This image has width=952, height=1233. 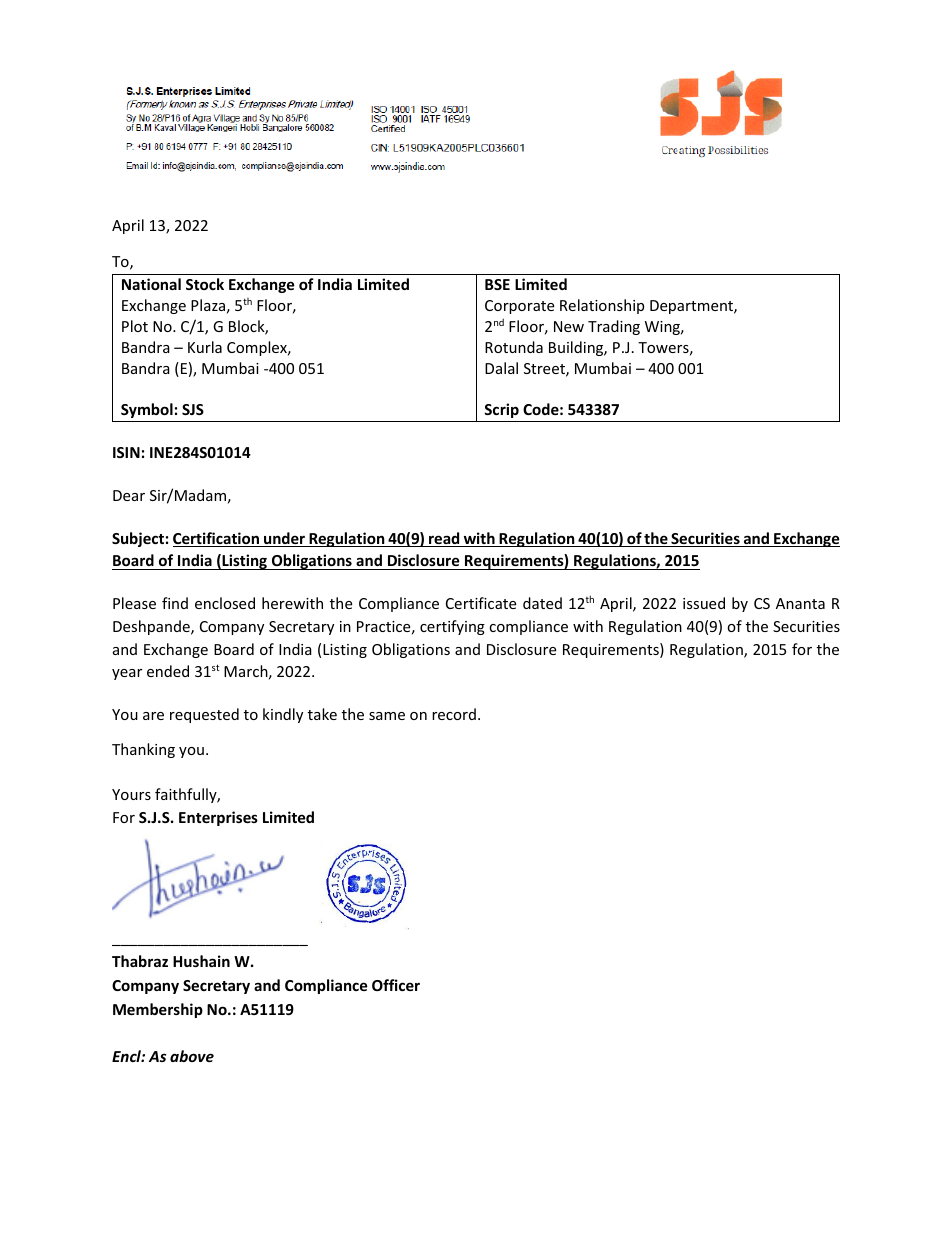 What do you see at coordinates (454, 714) in the image?
I see `record` at bounding box center [454, 714].
